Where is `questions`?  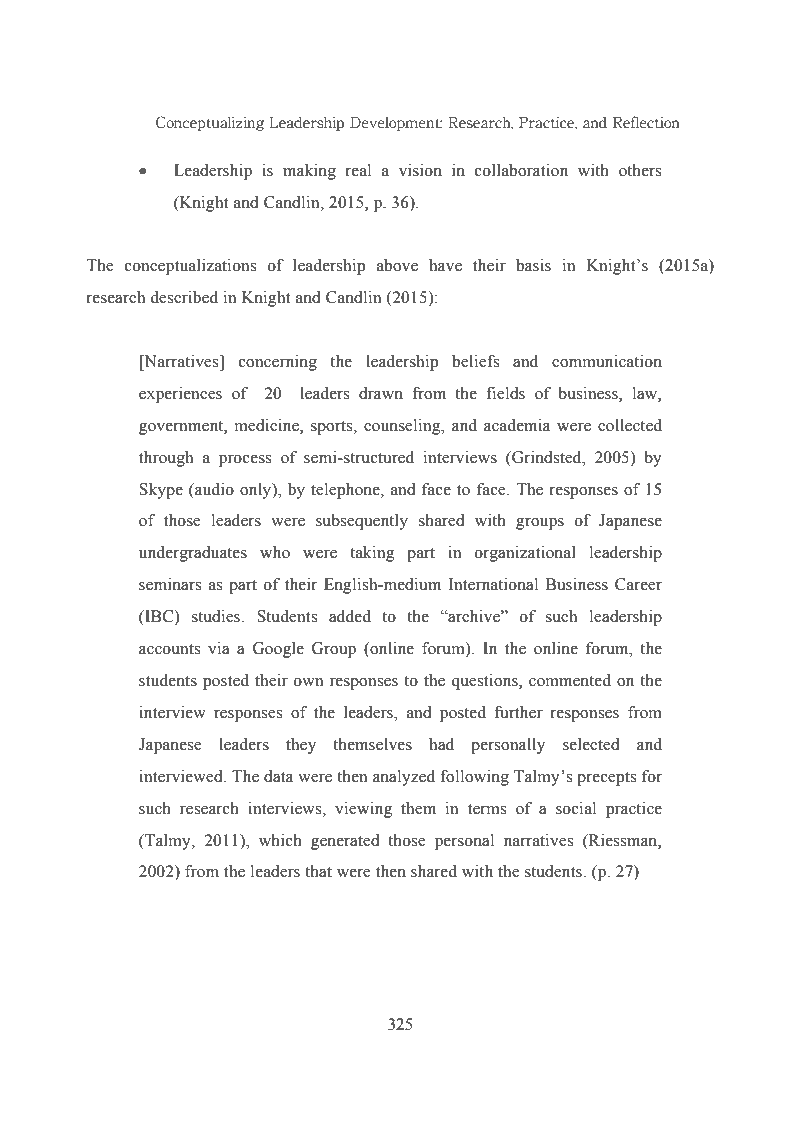 questions is located at coordinates (485, 682).
